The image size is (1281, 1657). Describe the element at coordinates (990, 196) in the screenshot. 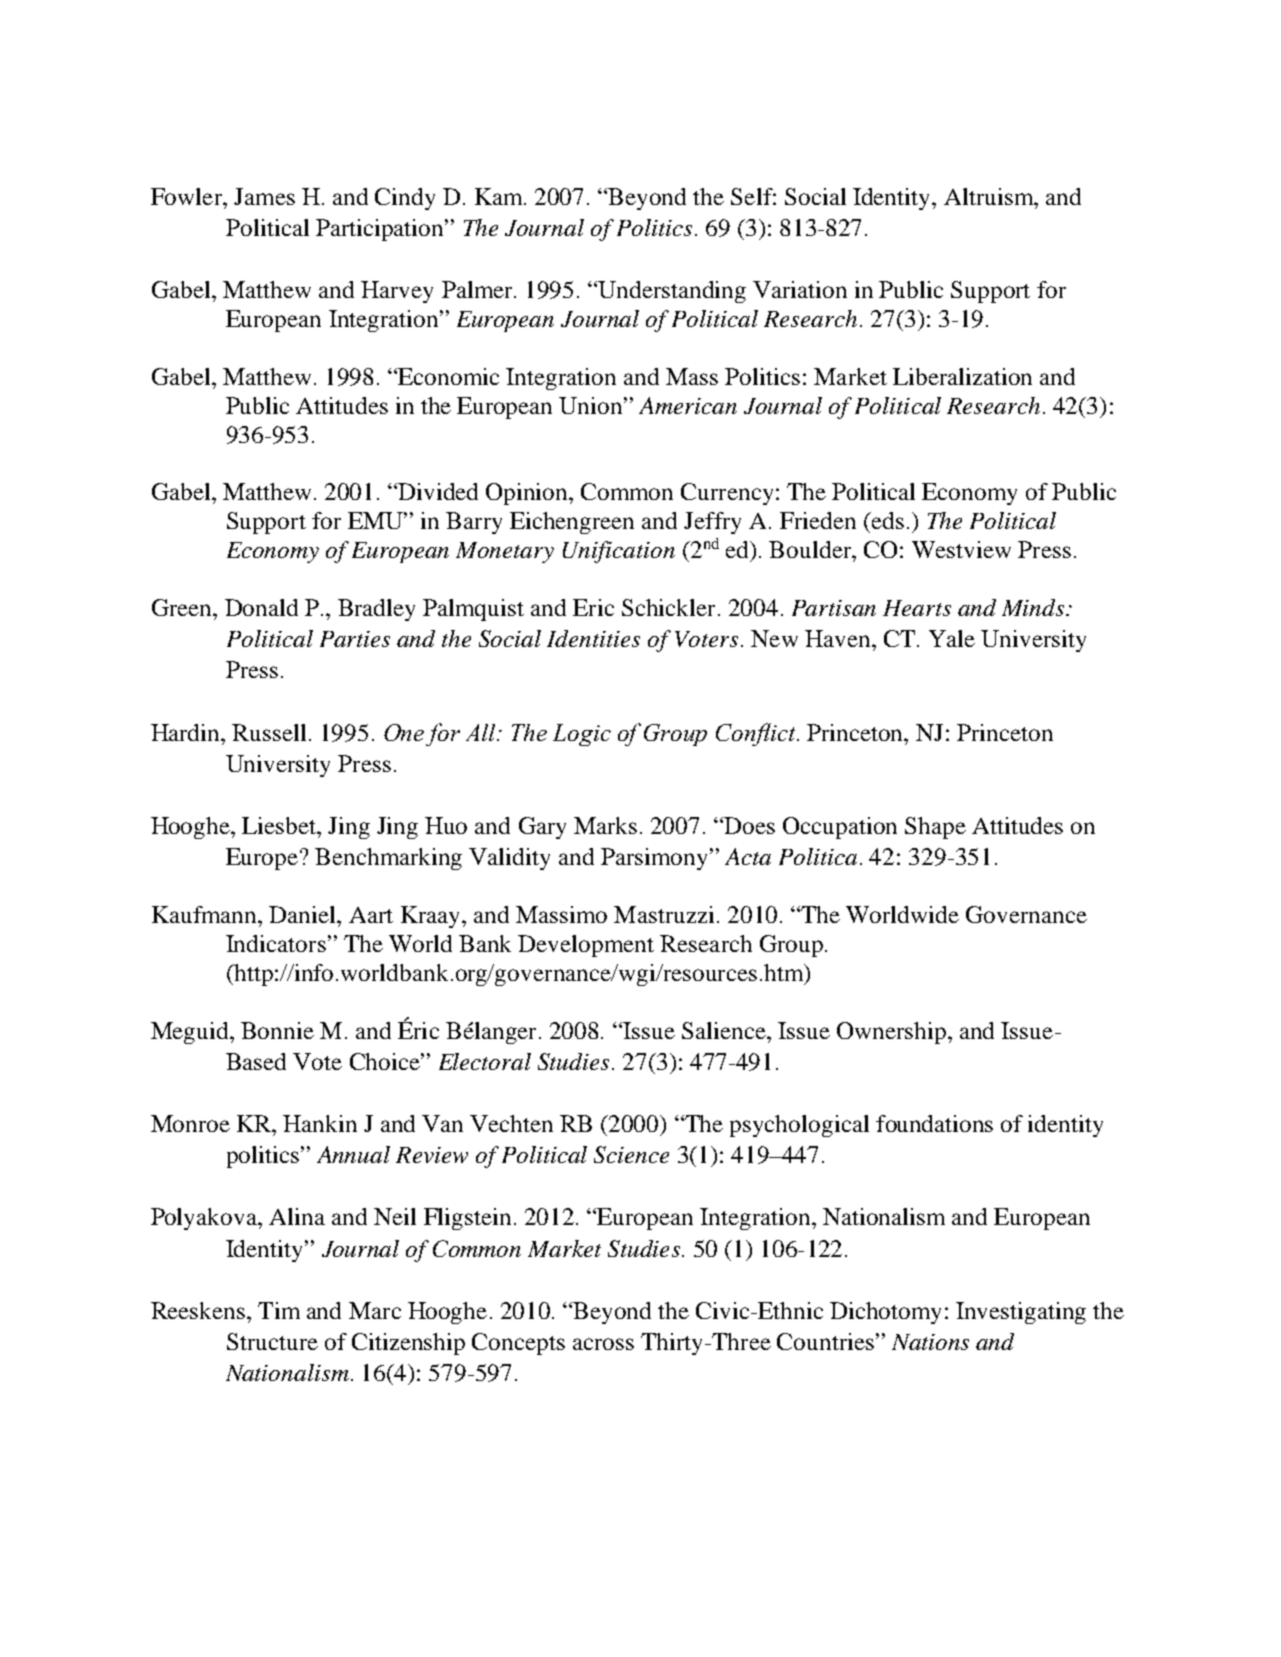

I see `Altruism` at that location.
